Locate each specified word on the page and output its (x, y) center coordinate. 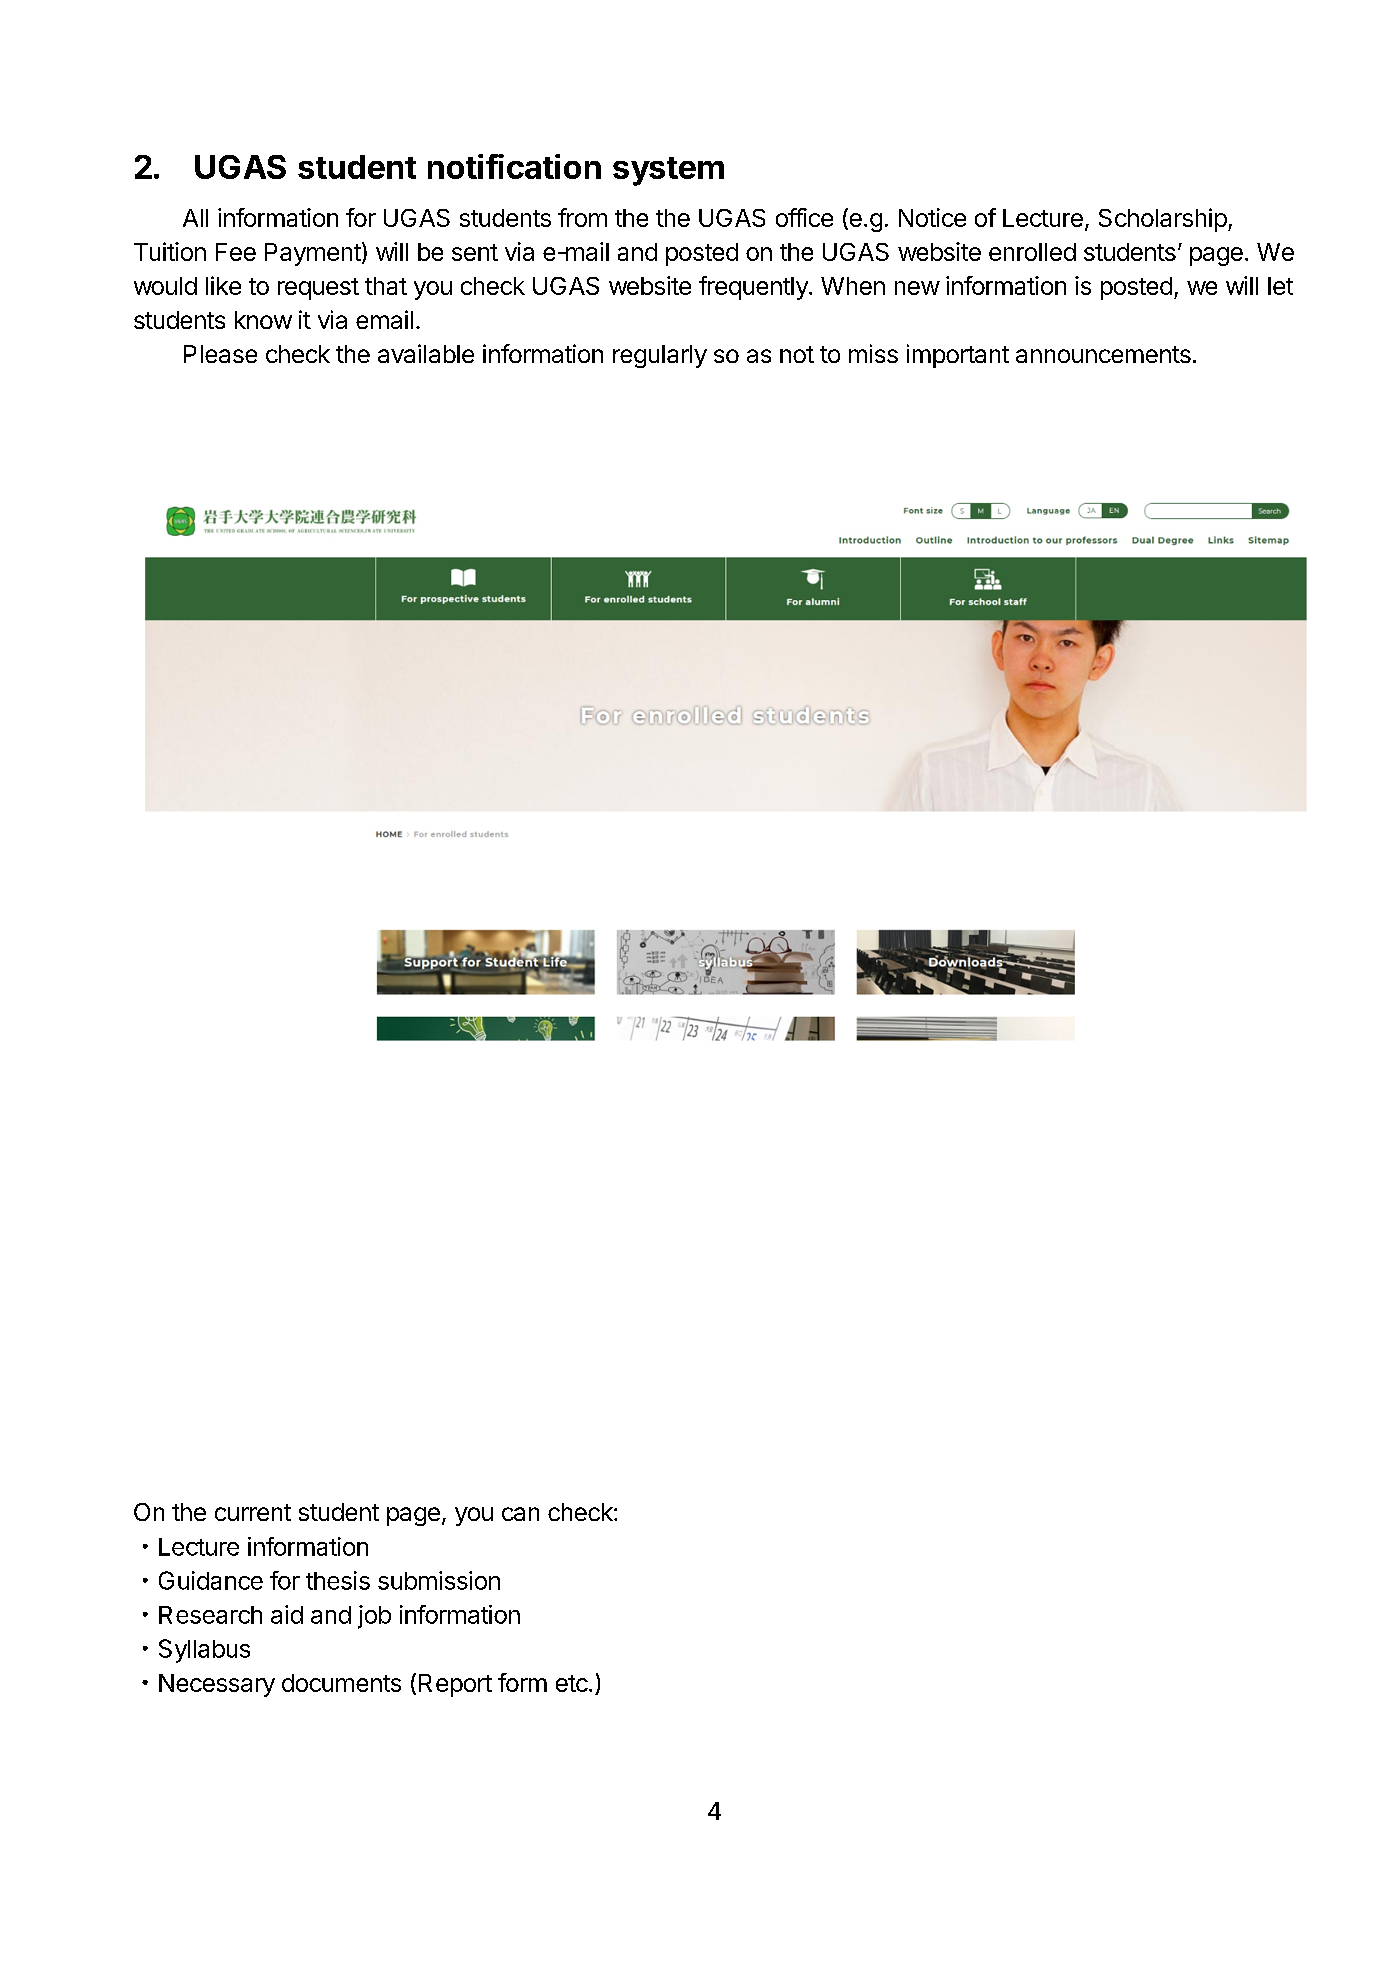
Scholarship (1163, 220)
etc (572, 1683)
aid (287, 1614)
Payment (313, 254)
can (520, 1514)
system (668, 171)
